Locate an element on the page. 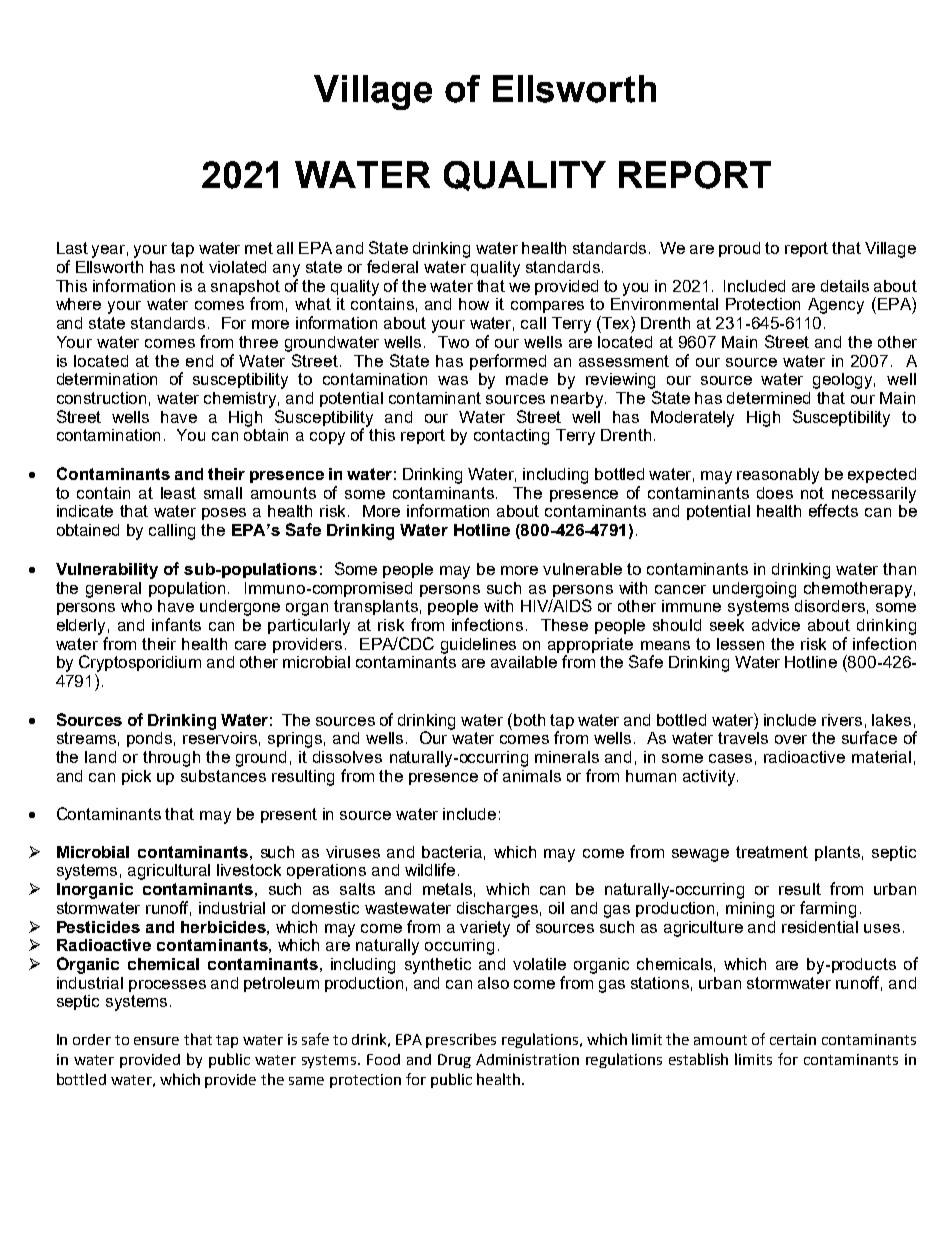 Image resolution: width=952 pixels, height=1233 pixels. poses is located at coordinates (224, 514).
